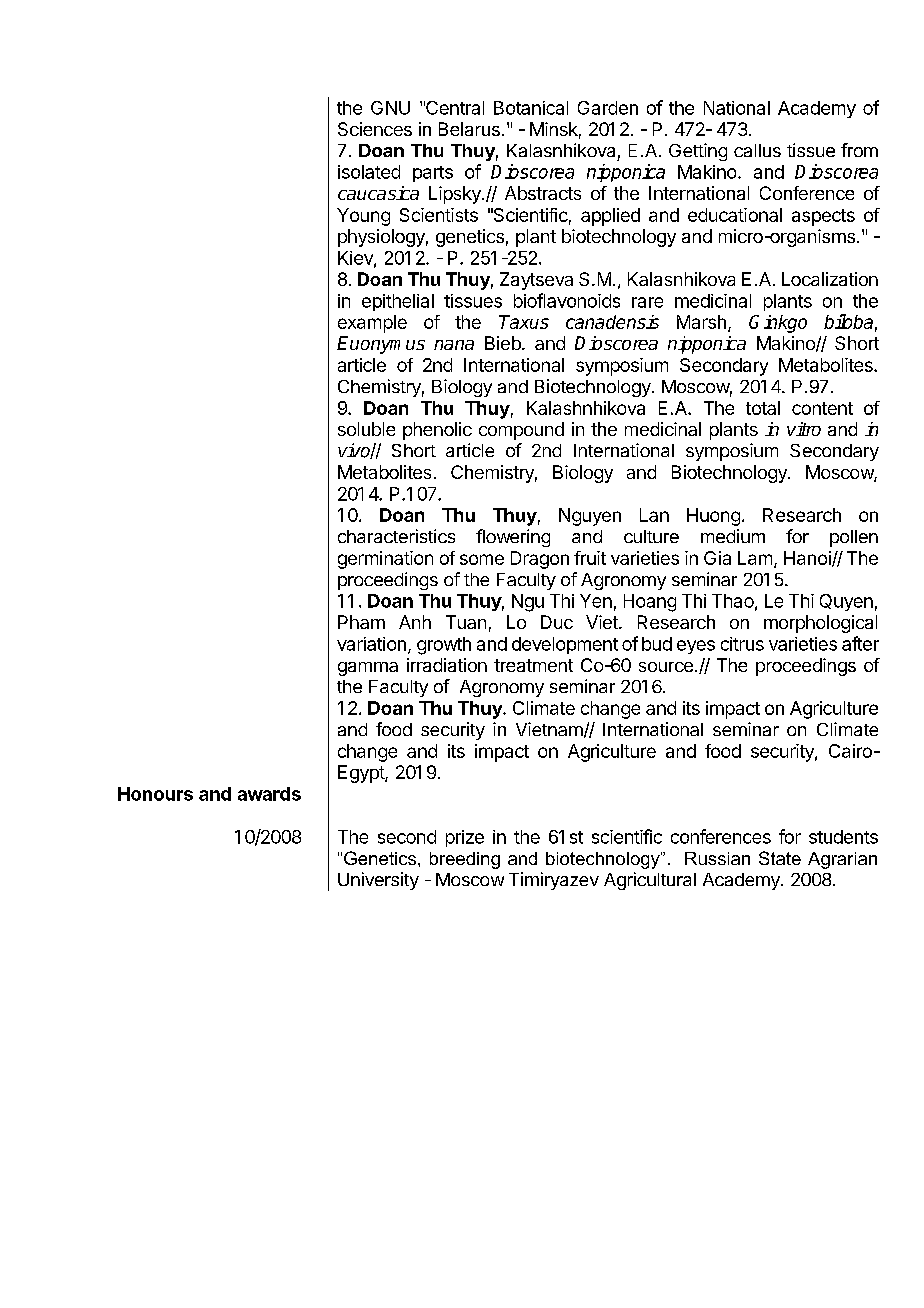 This screenshot has width=924, height=1308. I want to click on gamma, so click(368, 669).
